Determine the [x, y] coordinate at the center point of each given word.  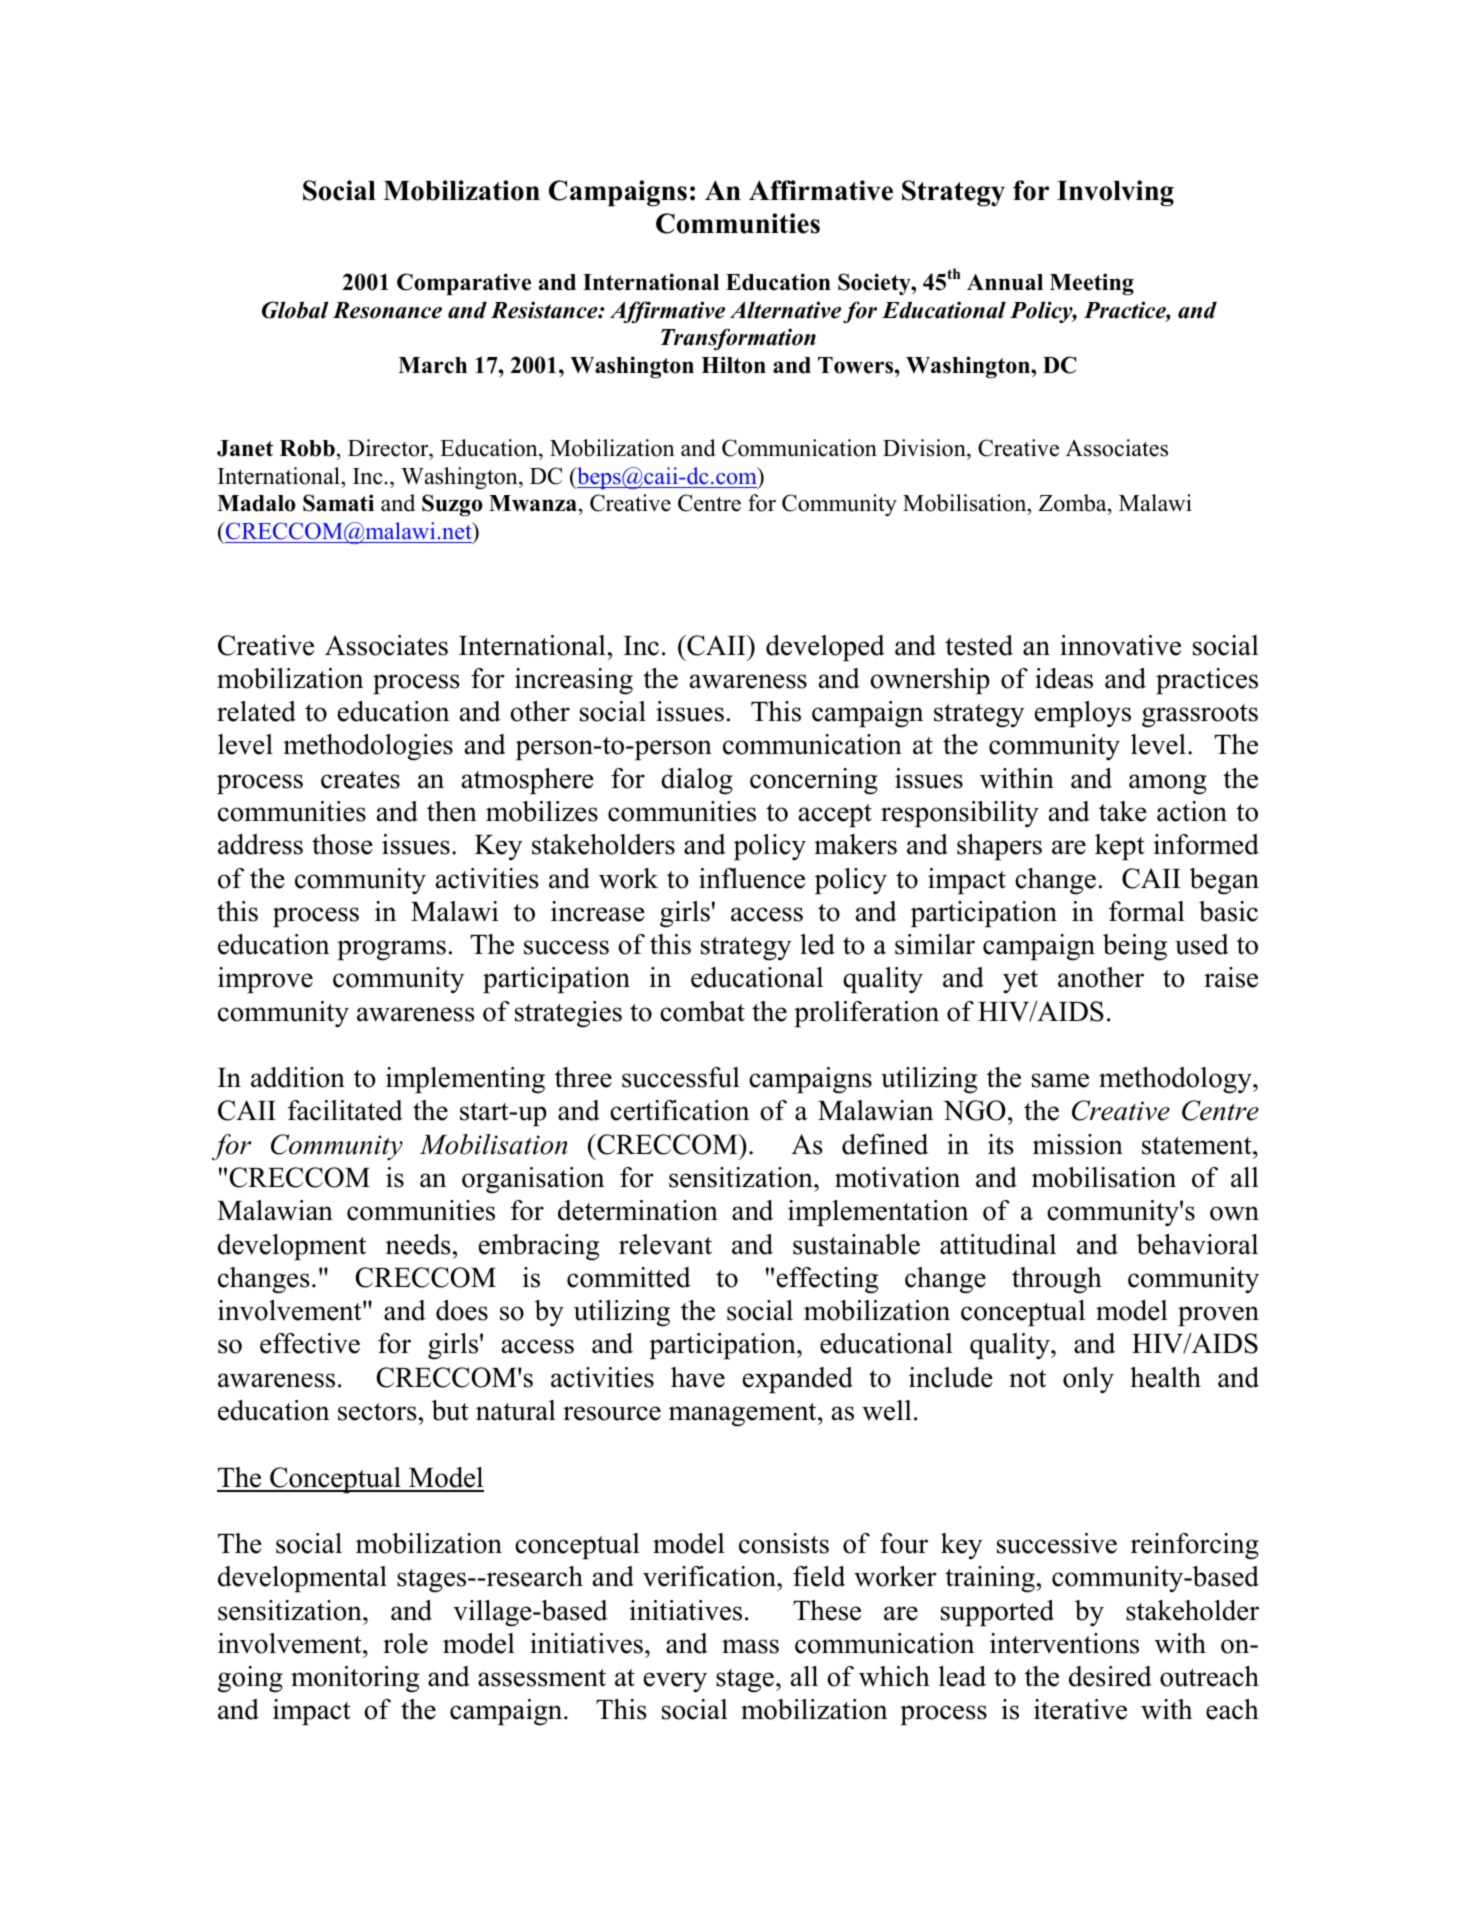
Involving [1115, 193]
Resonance [387, 310]
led [817, 944]
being [1135, 947]
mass [750, 1646]
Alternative [785, 310]
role [405, 1643]
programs [391, 950]
